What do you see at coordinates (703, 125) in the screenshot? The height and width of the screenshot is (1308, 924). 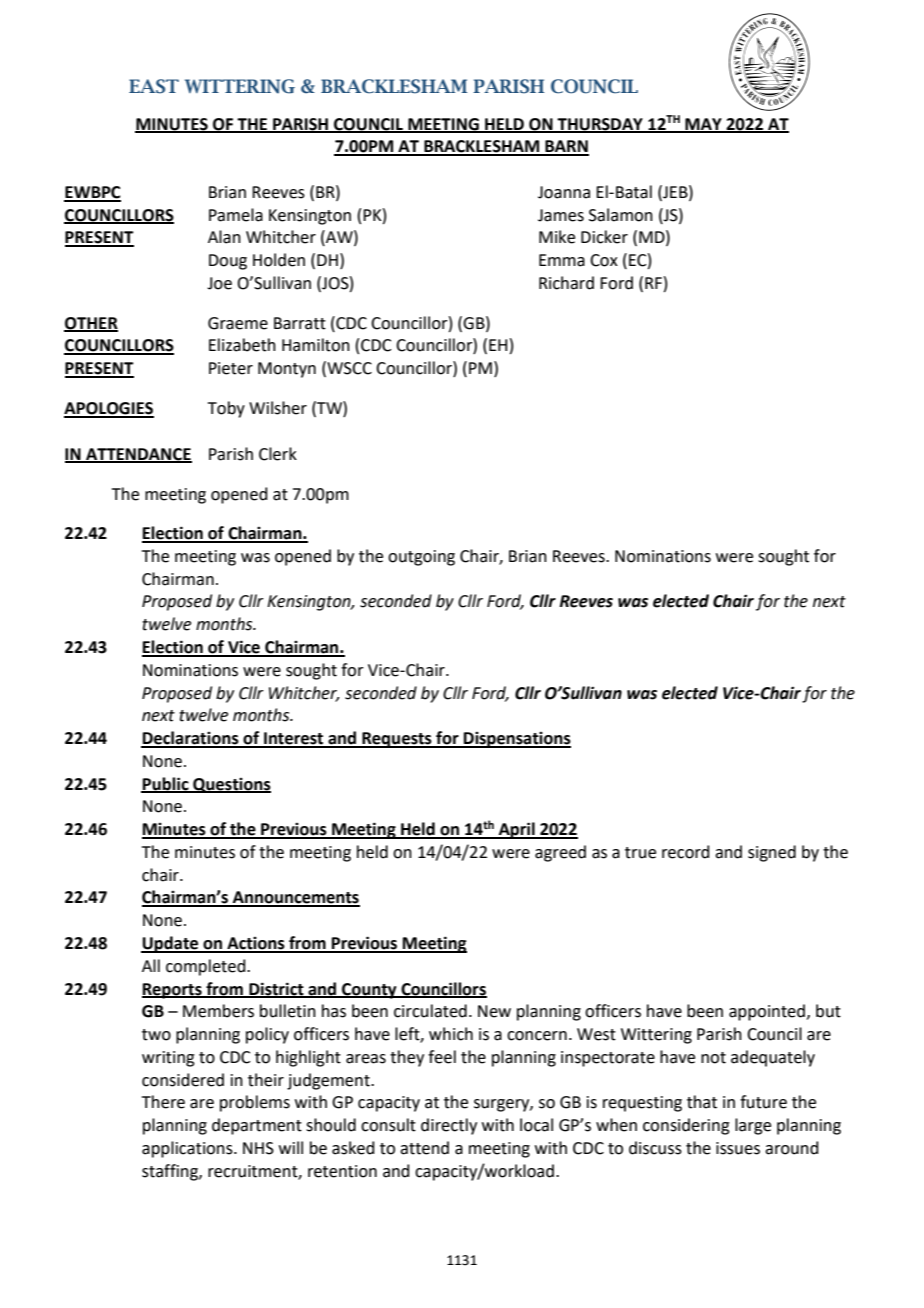 I see `MAY` at bounding box center [703, 125].
